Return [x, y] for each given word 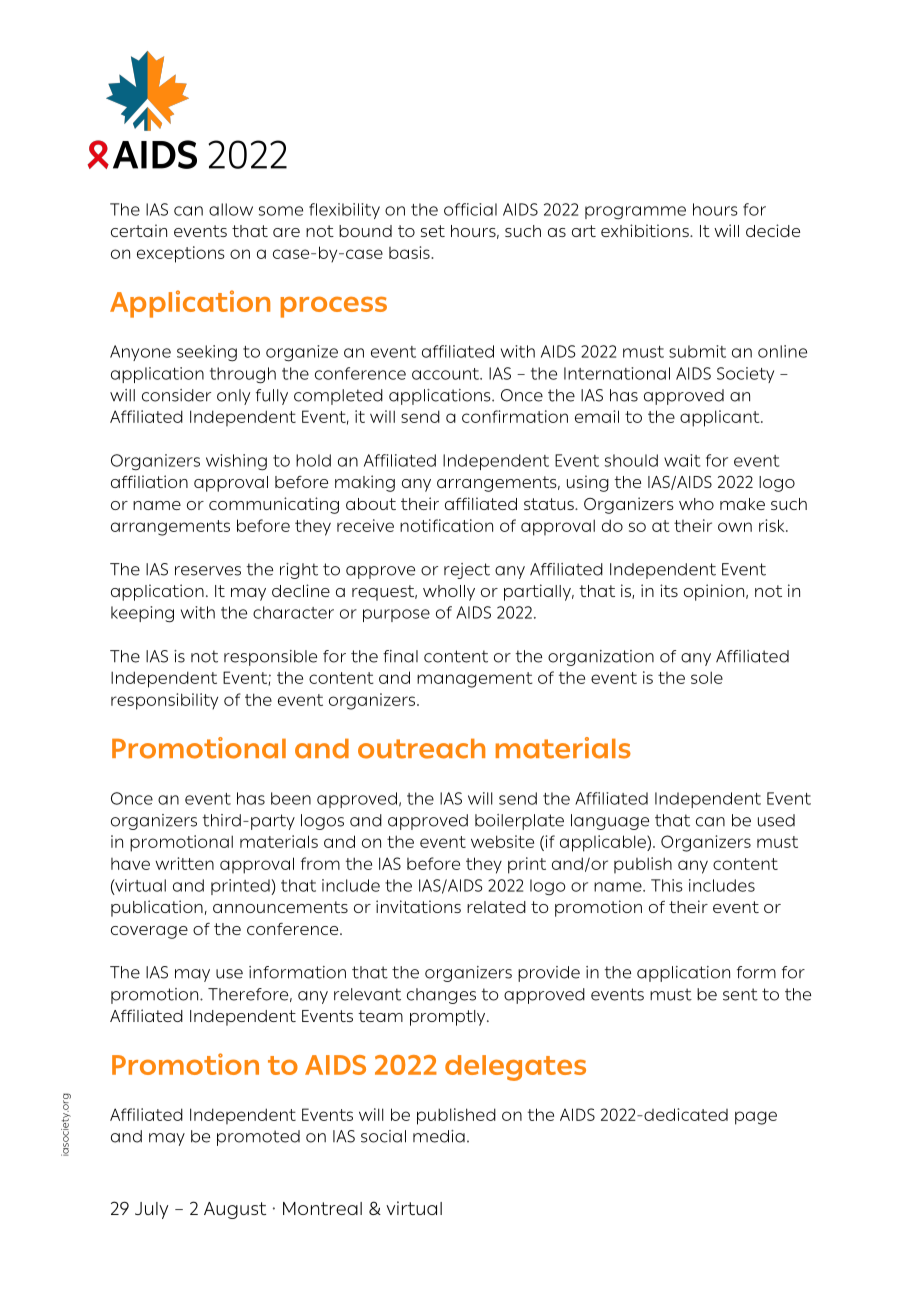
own [735, 527]
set [433, 231]
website [502, 841]
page [756, 1118]
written [185, 863]
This [667, 885]
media [439, 1136]
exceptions [181, 254]
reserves [208, 571]
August [235, 1210]
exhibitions [646, 230]
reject [467, 571]
